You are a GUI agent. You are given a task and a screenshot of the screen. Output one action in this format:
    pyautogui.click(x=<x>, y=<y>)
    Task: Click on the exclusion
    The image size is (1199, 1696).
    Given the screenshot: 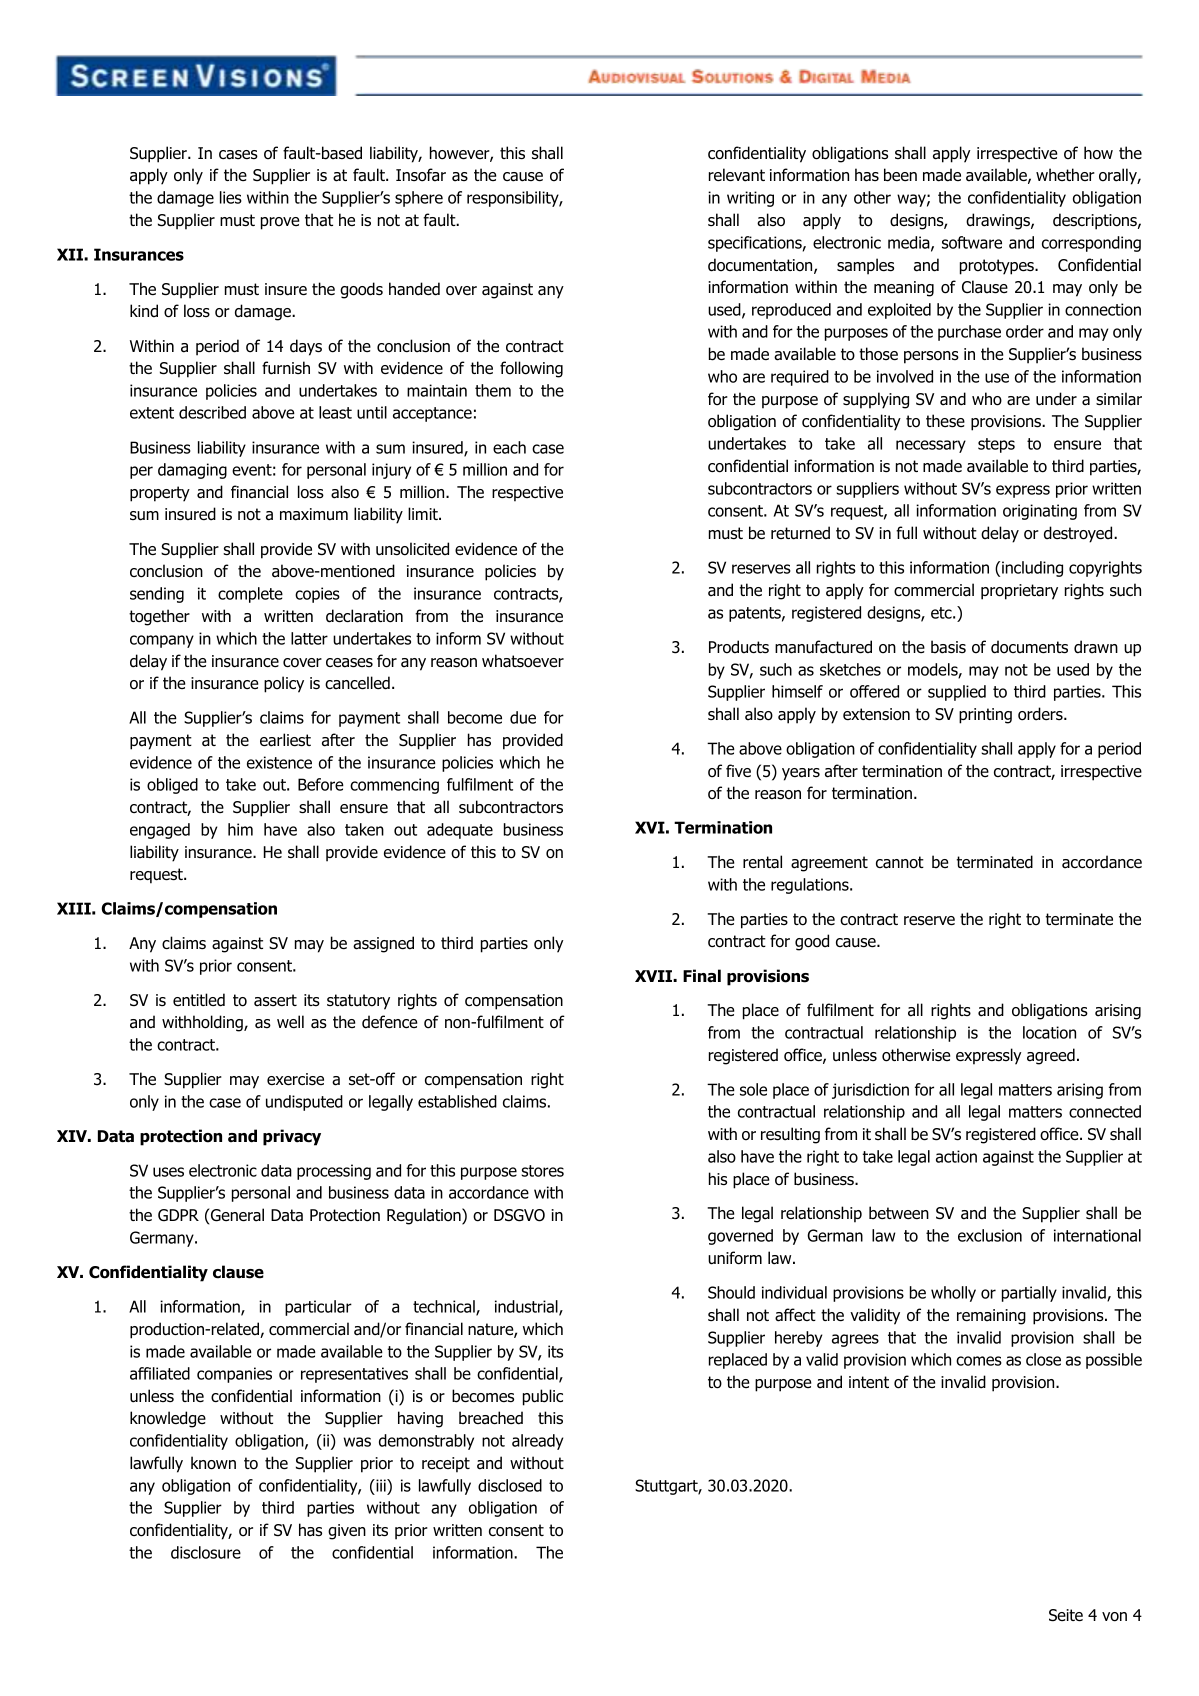 What is the action you would take?
    pyautogui.click(x=990, y=1235)
